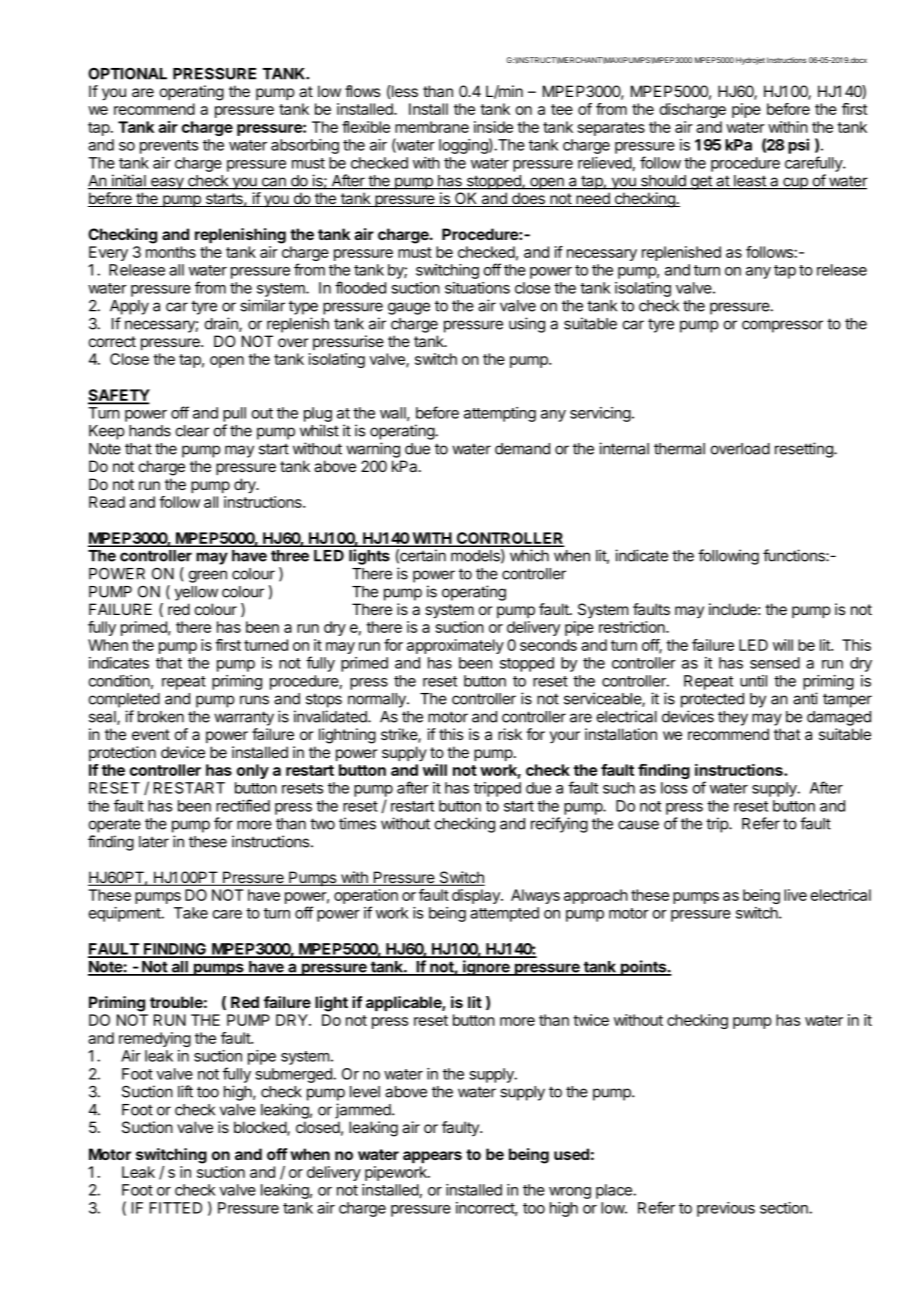  What do you see at coordinates (455, 646) in the screenshot?
I see `approximately` at bounding box center [455, 646].
